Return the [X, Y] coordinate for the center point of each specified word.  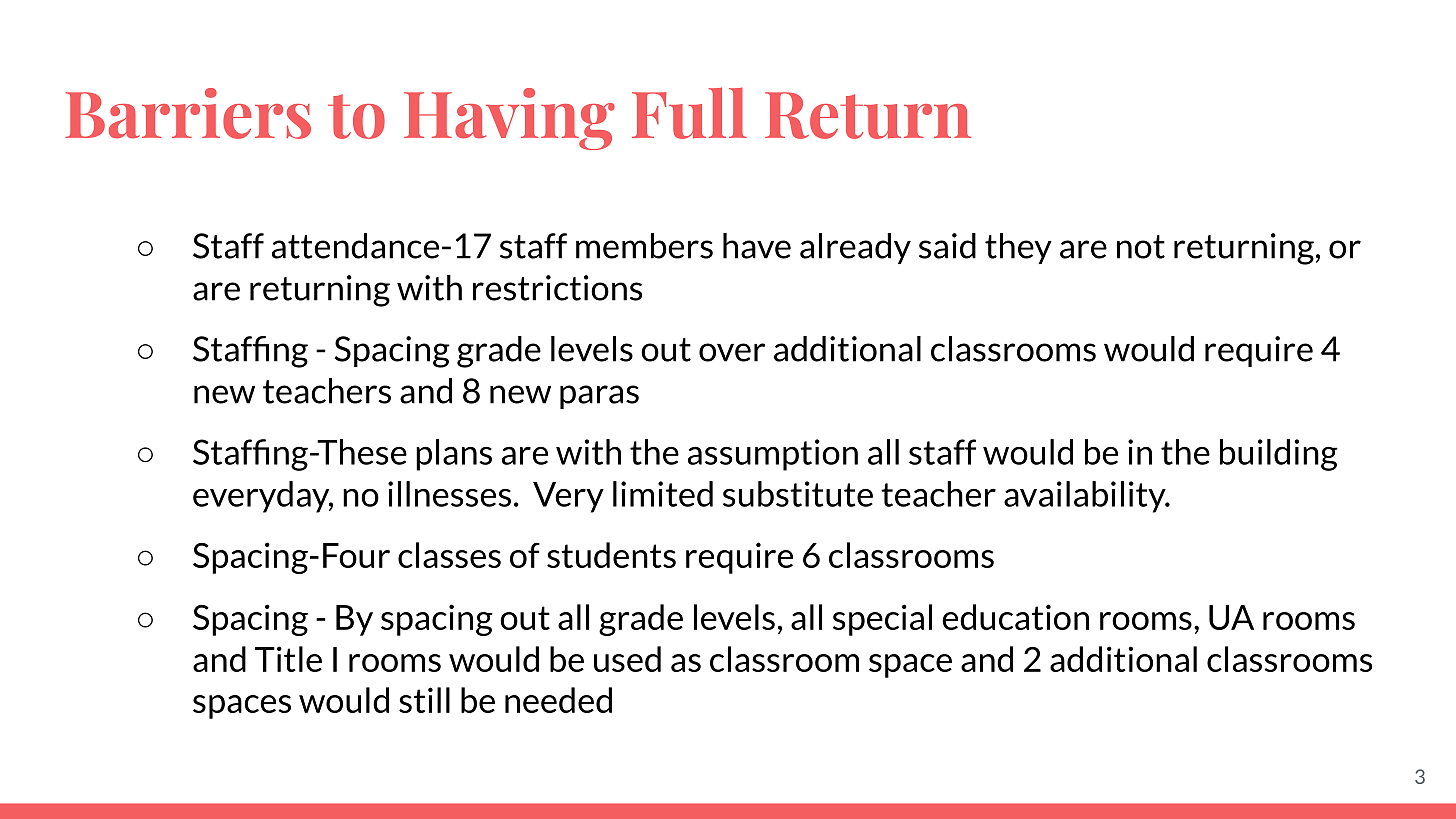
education [1015, 617]
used [627, 659]
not [1141, 247]
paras [599, 397]
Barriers [188, 113]
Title [288, 659]
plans [454, 455]
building [1279, 455]
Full [689, 113]
